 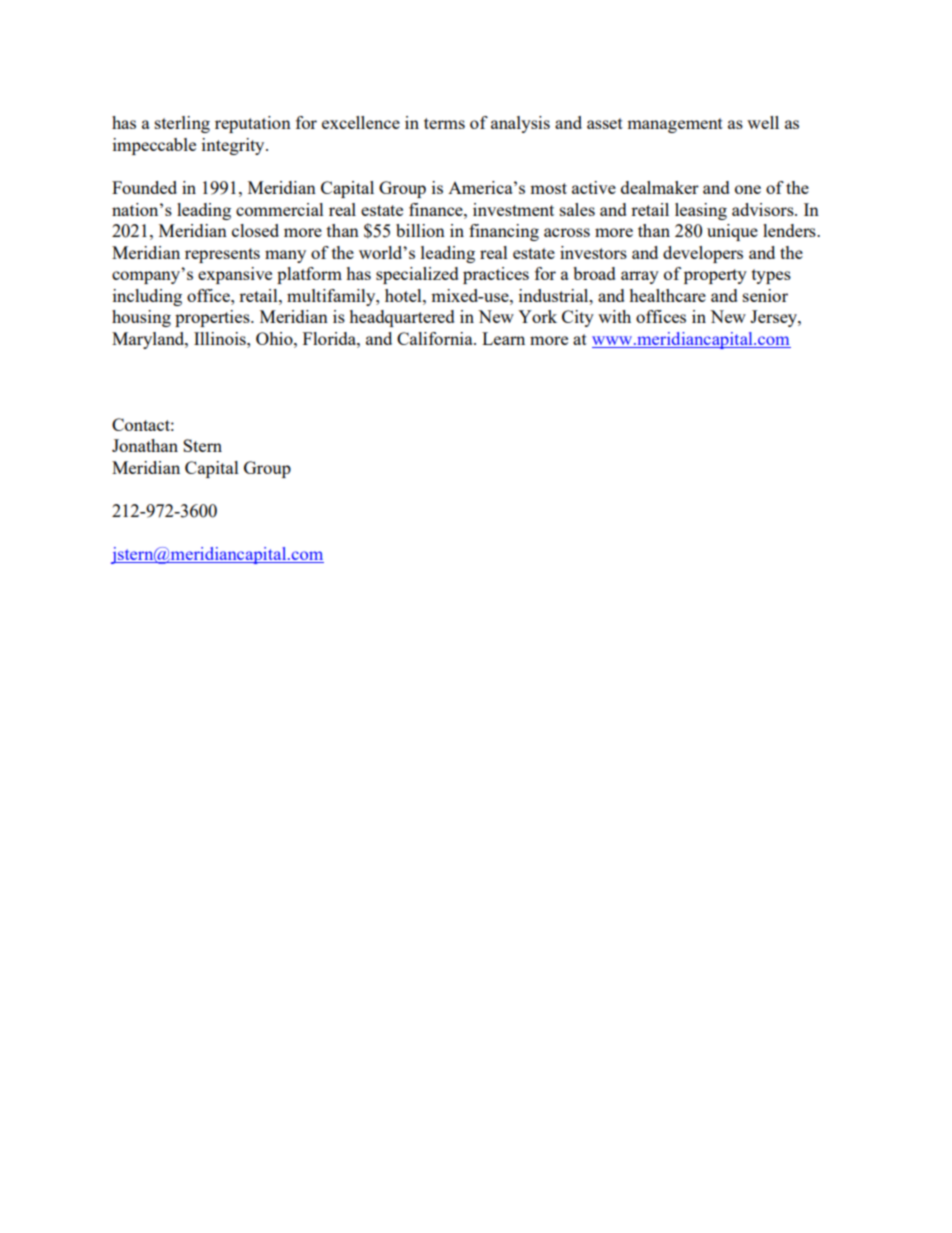 What do you see at coordinates (255, 230) in the page?
I see `closed` at bounding box center [255, 230].
